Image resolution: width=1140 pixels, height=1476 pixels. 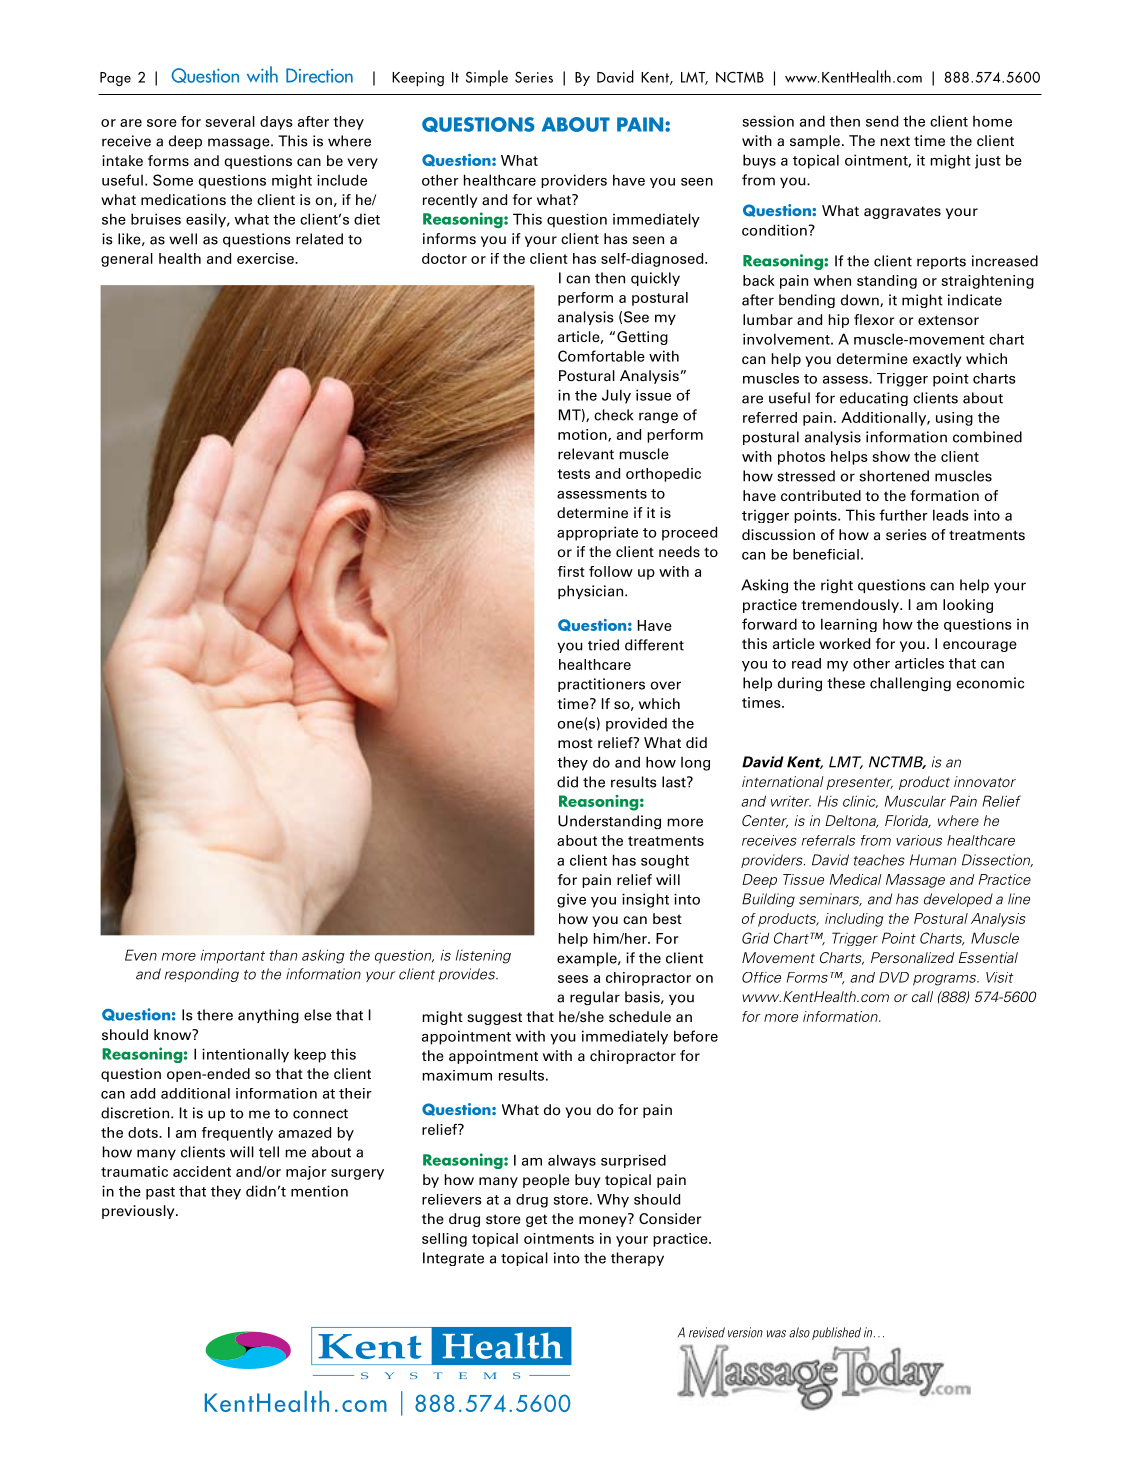 I want to click on motion, so click(x=583, y=435).
